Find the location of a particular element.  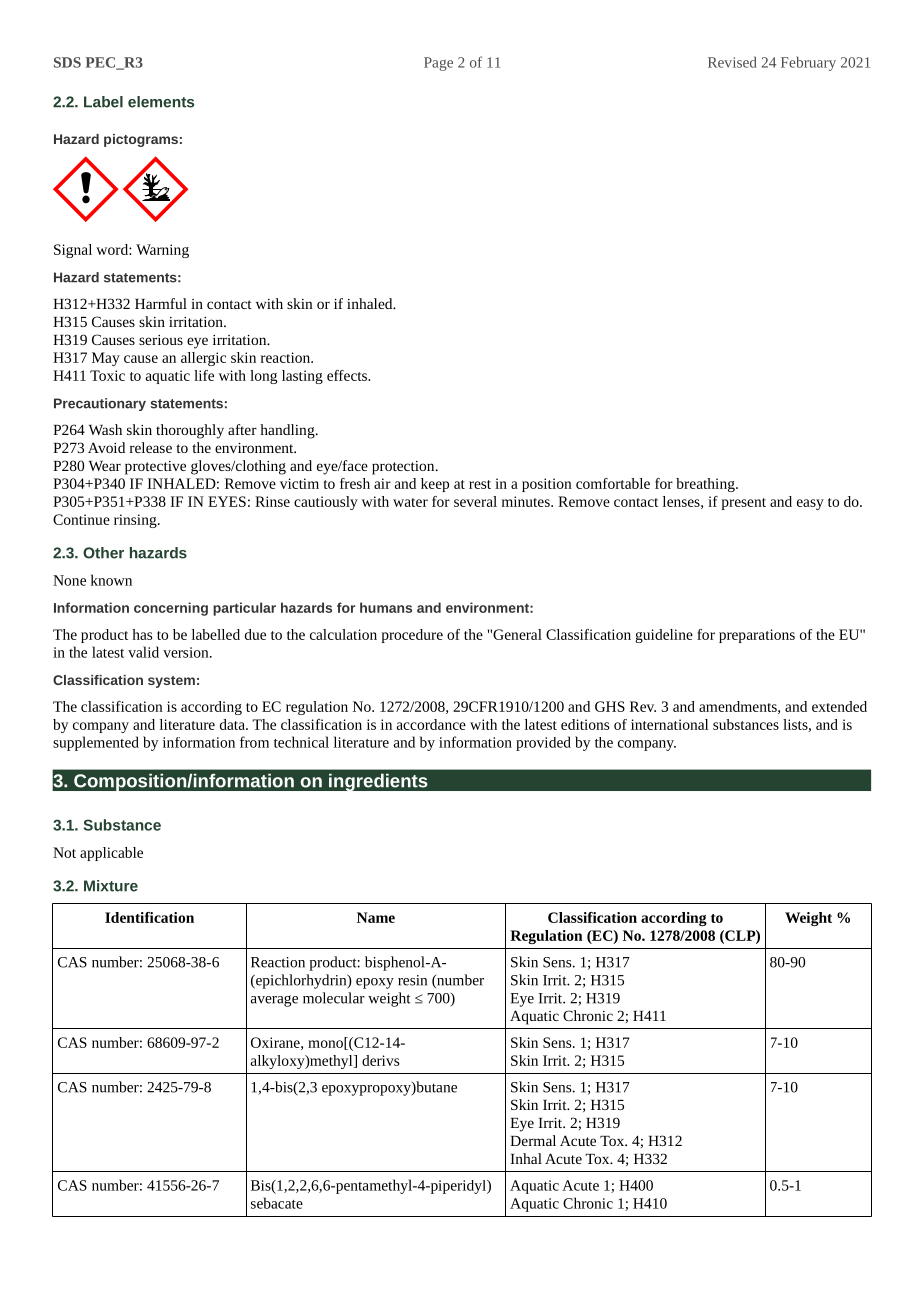

elements is located at coordinates (161, 102).
